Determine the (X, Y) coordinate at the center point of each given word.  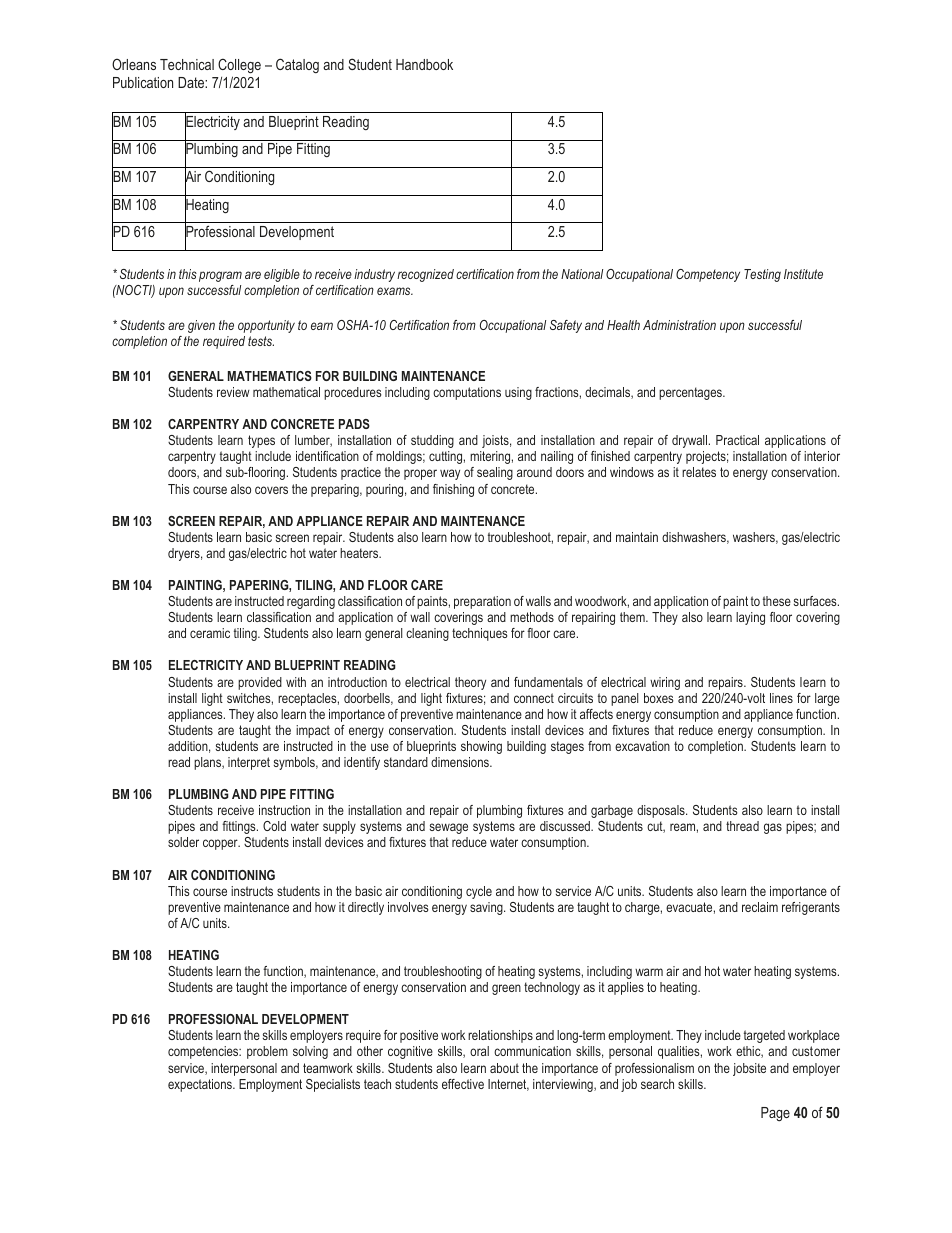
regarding (311, 602)
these (777, 601)
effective (463, 1084)
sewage (449, 828)
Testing (762, 275)
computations (467, 393)
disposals (662, 811)
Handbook (424, 64)
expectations (201, 1085)
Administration (679, 325)
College (239, 66)
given (201, 326)
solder (183, 842)
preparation (482, 602)
